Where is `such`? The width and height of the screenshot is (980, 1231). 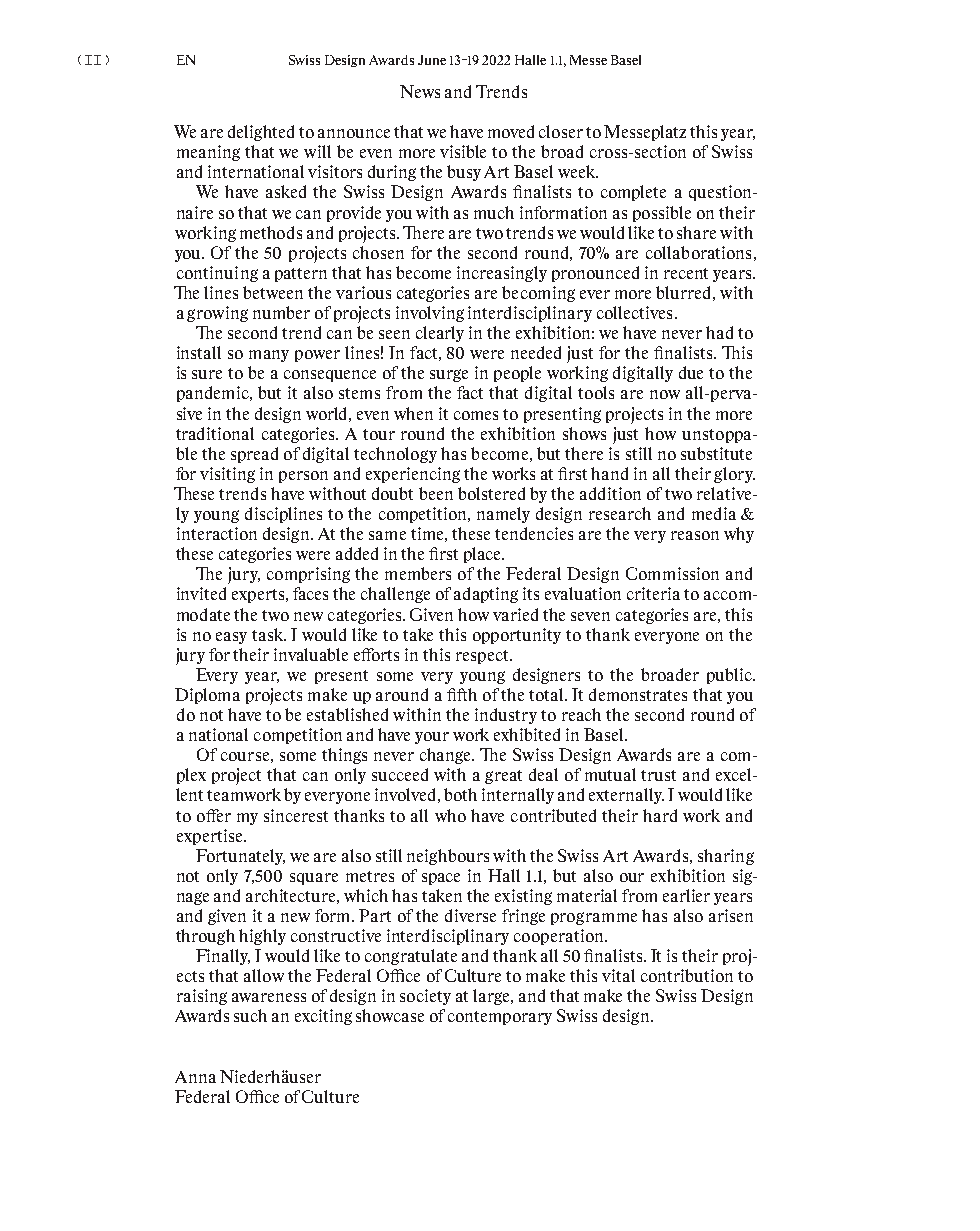 such is located at coordinates (250, 1015).
